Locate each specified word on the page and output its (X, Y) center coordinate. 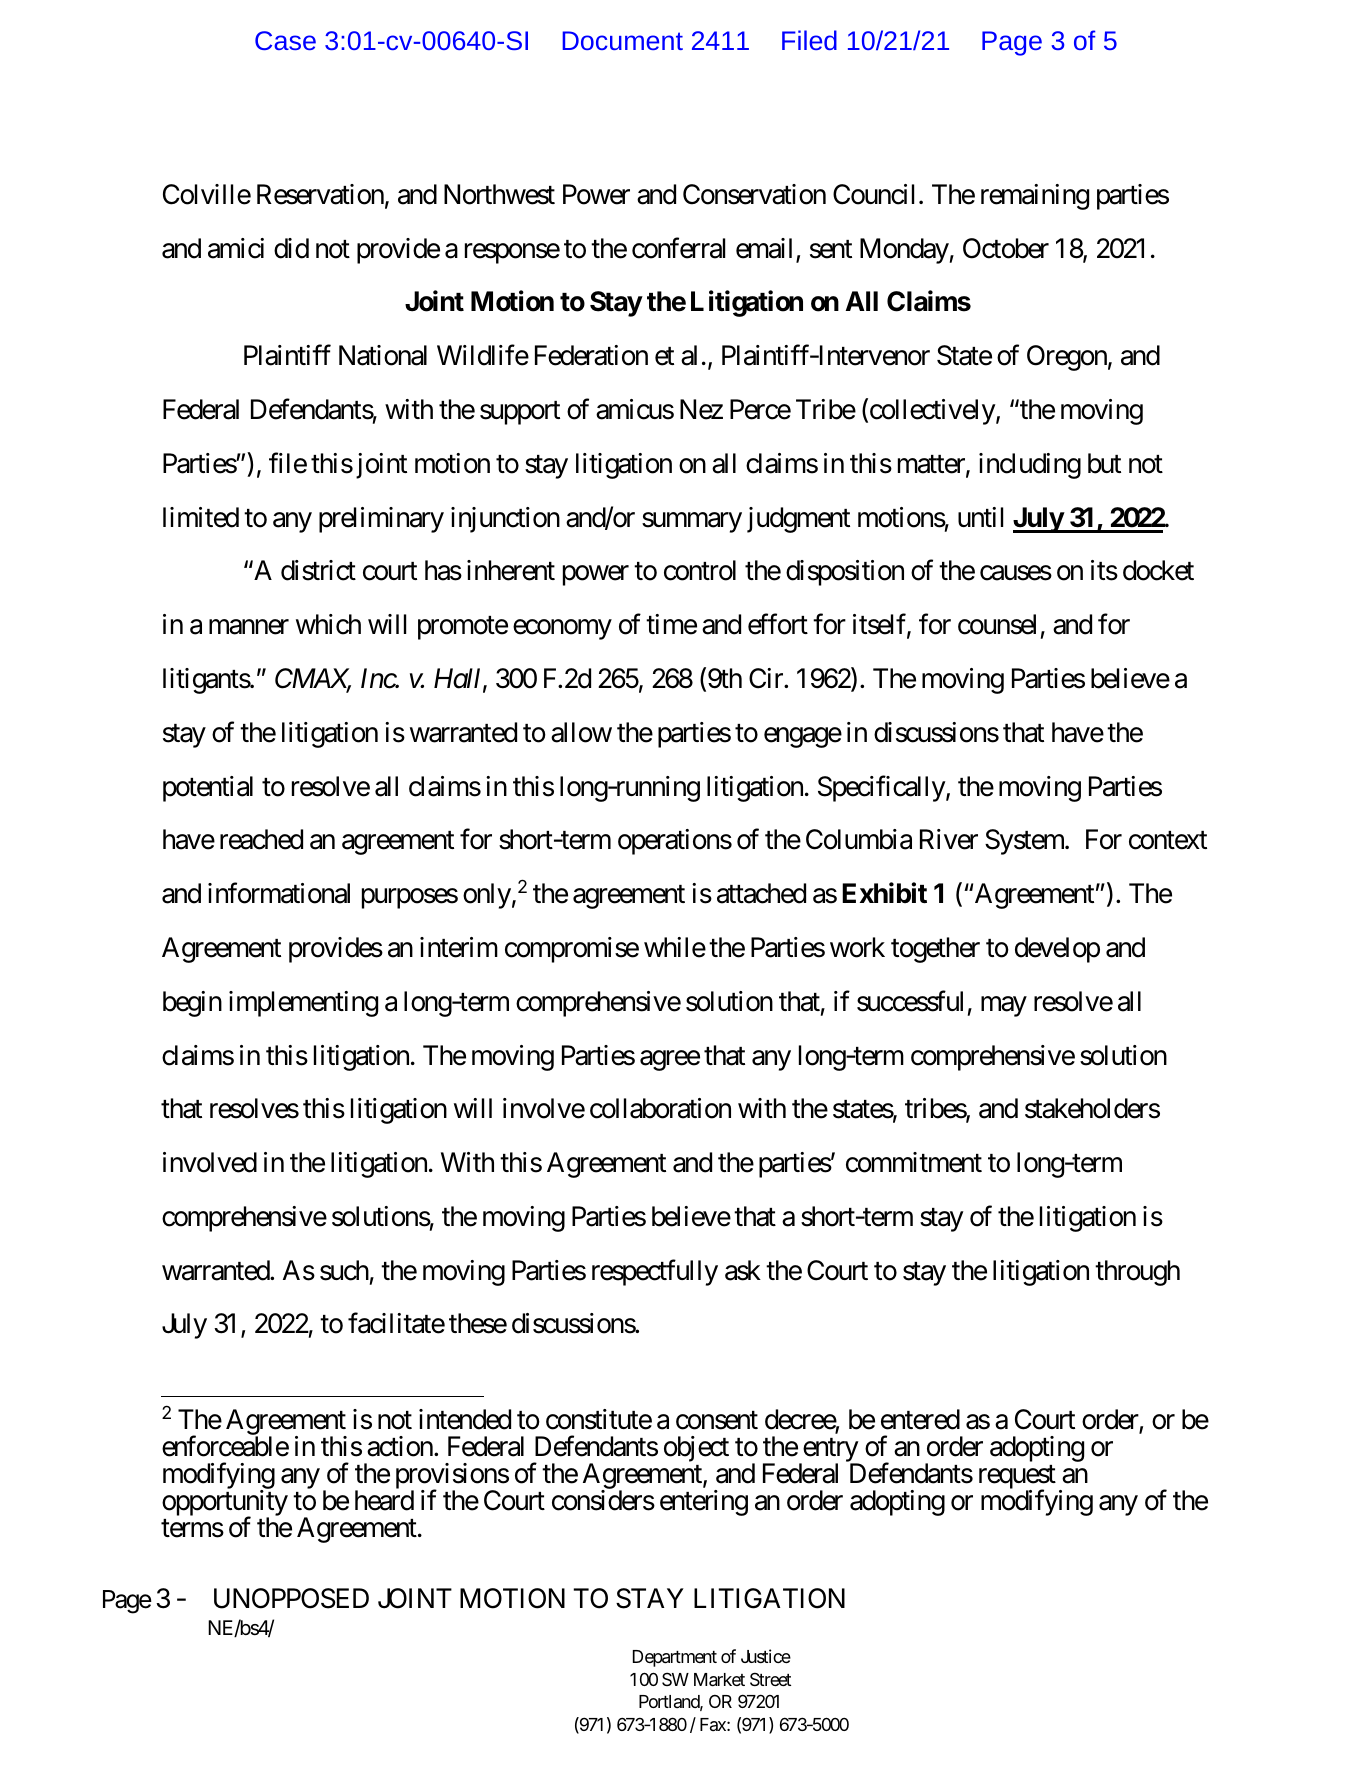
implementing (303, 1004)
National (383, 355)
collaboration (660, 1108)
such (344, 1270)
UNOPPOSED (291, 1598)
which (328, 624)
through (1137, 1273)
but (1104, 463)
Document (622, 40)
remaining (1035, 197)
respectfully (655, 1272)
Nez (701, 409)
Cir (767, 678)
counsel (997, 624)
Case (285, 40)
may (1004, 1006)
